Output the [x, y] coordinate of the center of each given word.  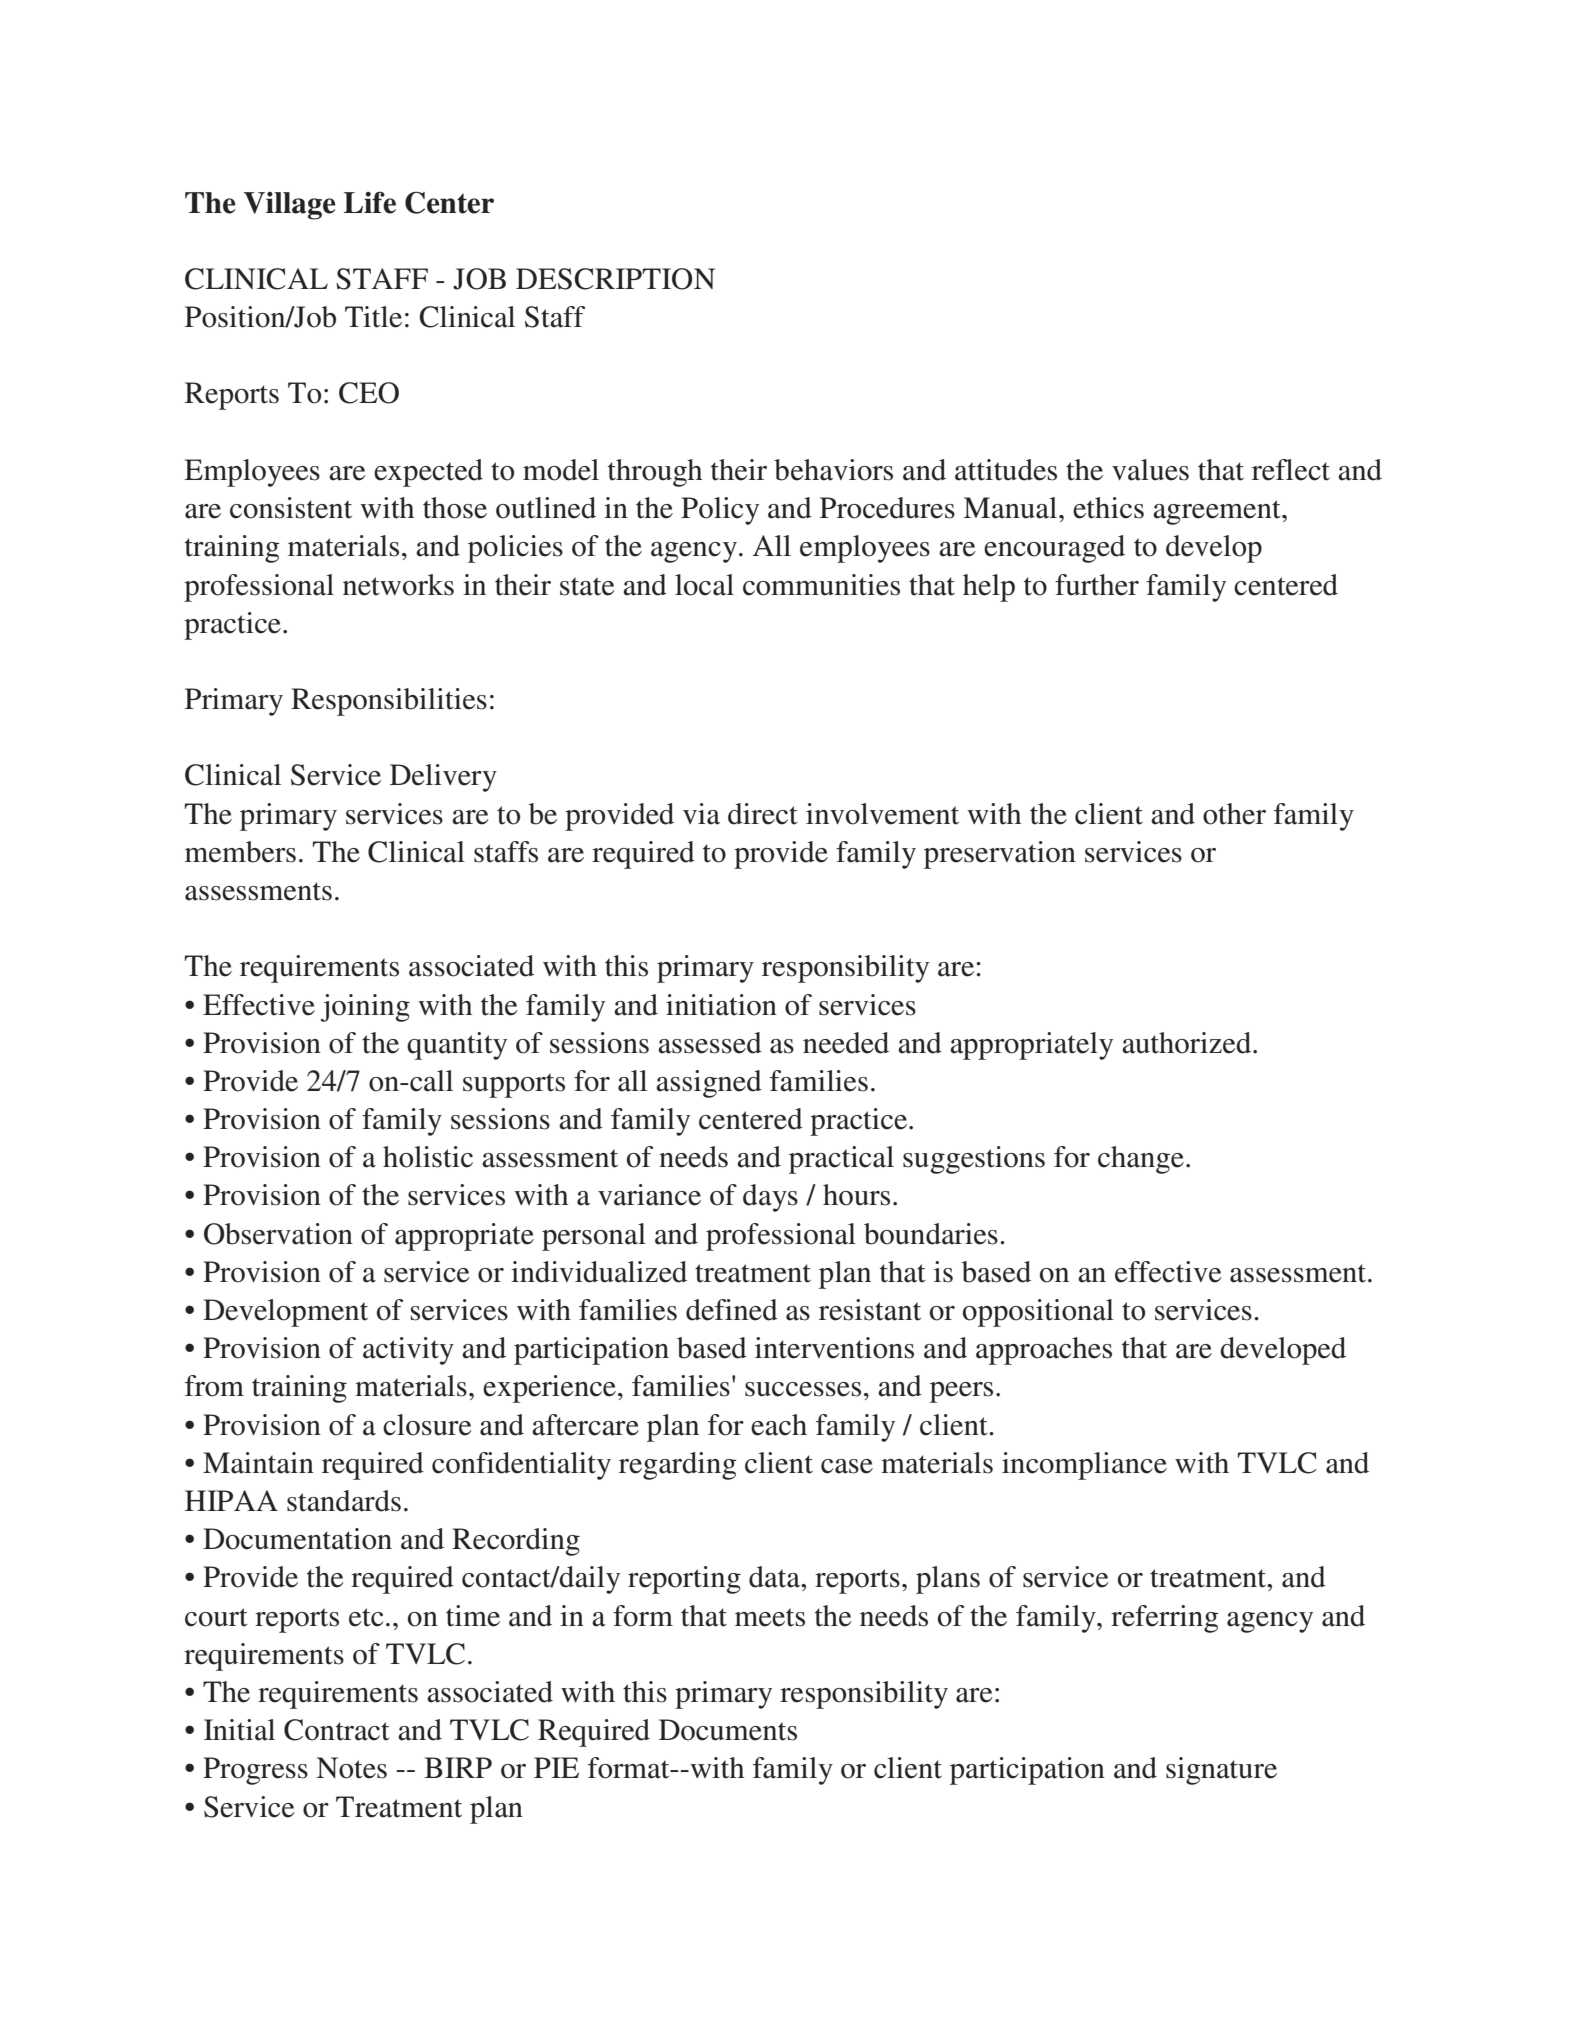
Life [370, 202]
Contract [337, 1730]
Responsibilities [389, 702]
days [770, 1198]
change [1141, 1160]
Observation [278, 1234]
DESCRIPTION [615, 279]
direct [763, 814]
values [1150, 470]
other [1234, 814]
